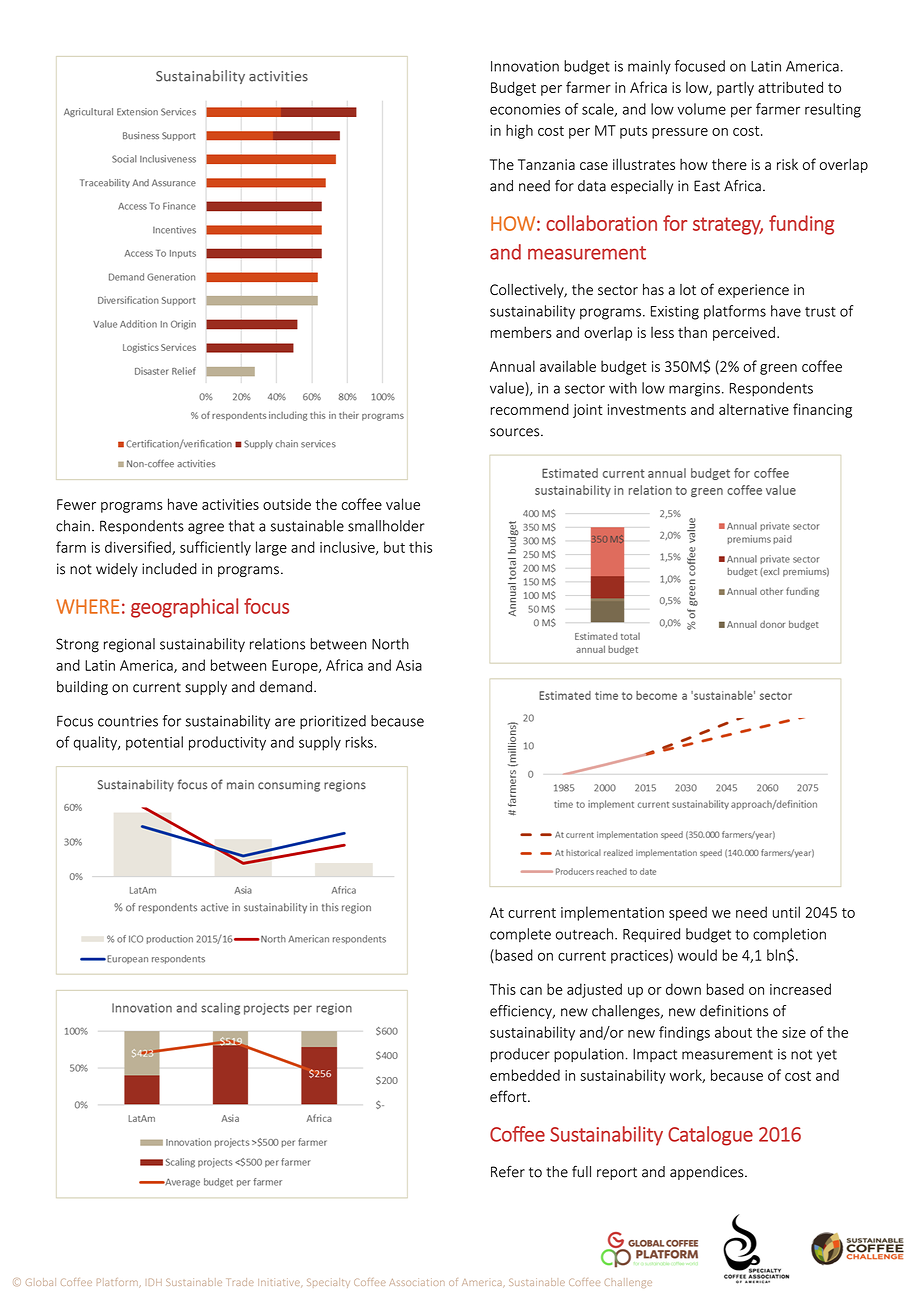 This screenshot has width=924, height=1308. What do you see at coordinates (129, 645) in the screenshot?
I see `regional` at bounding box center [129, 645].
